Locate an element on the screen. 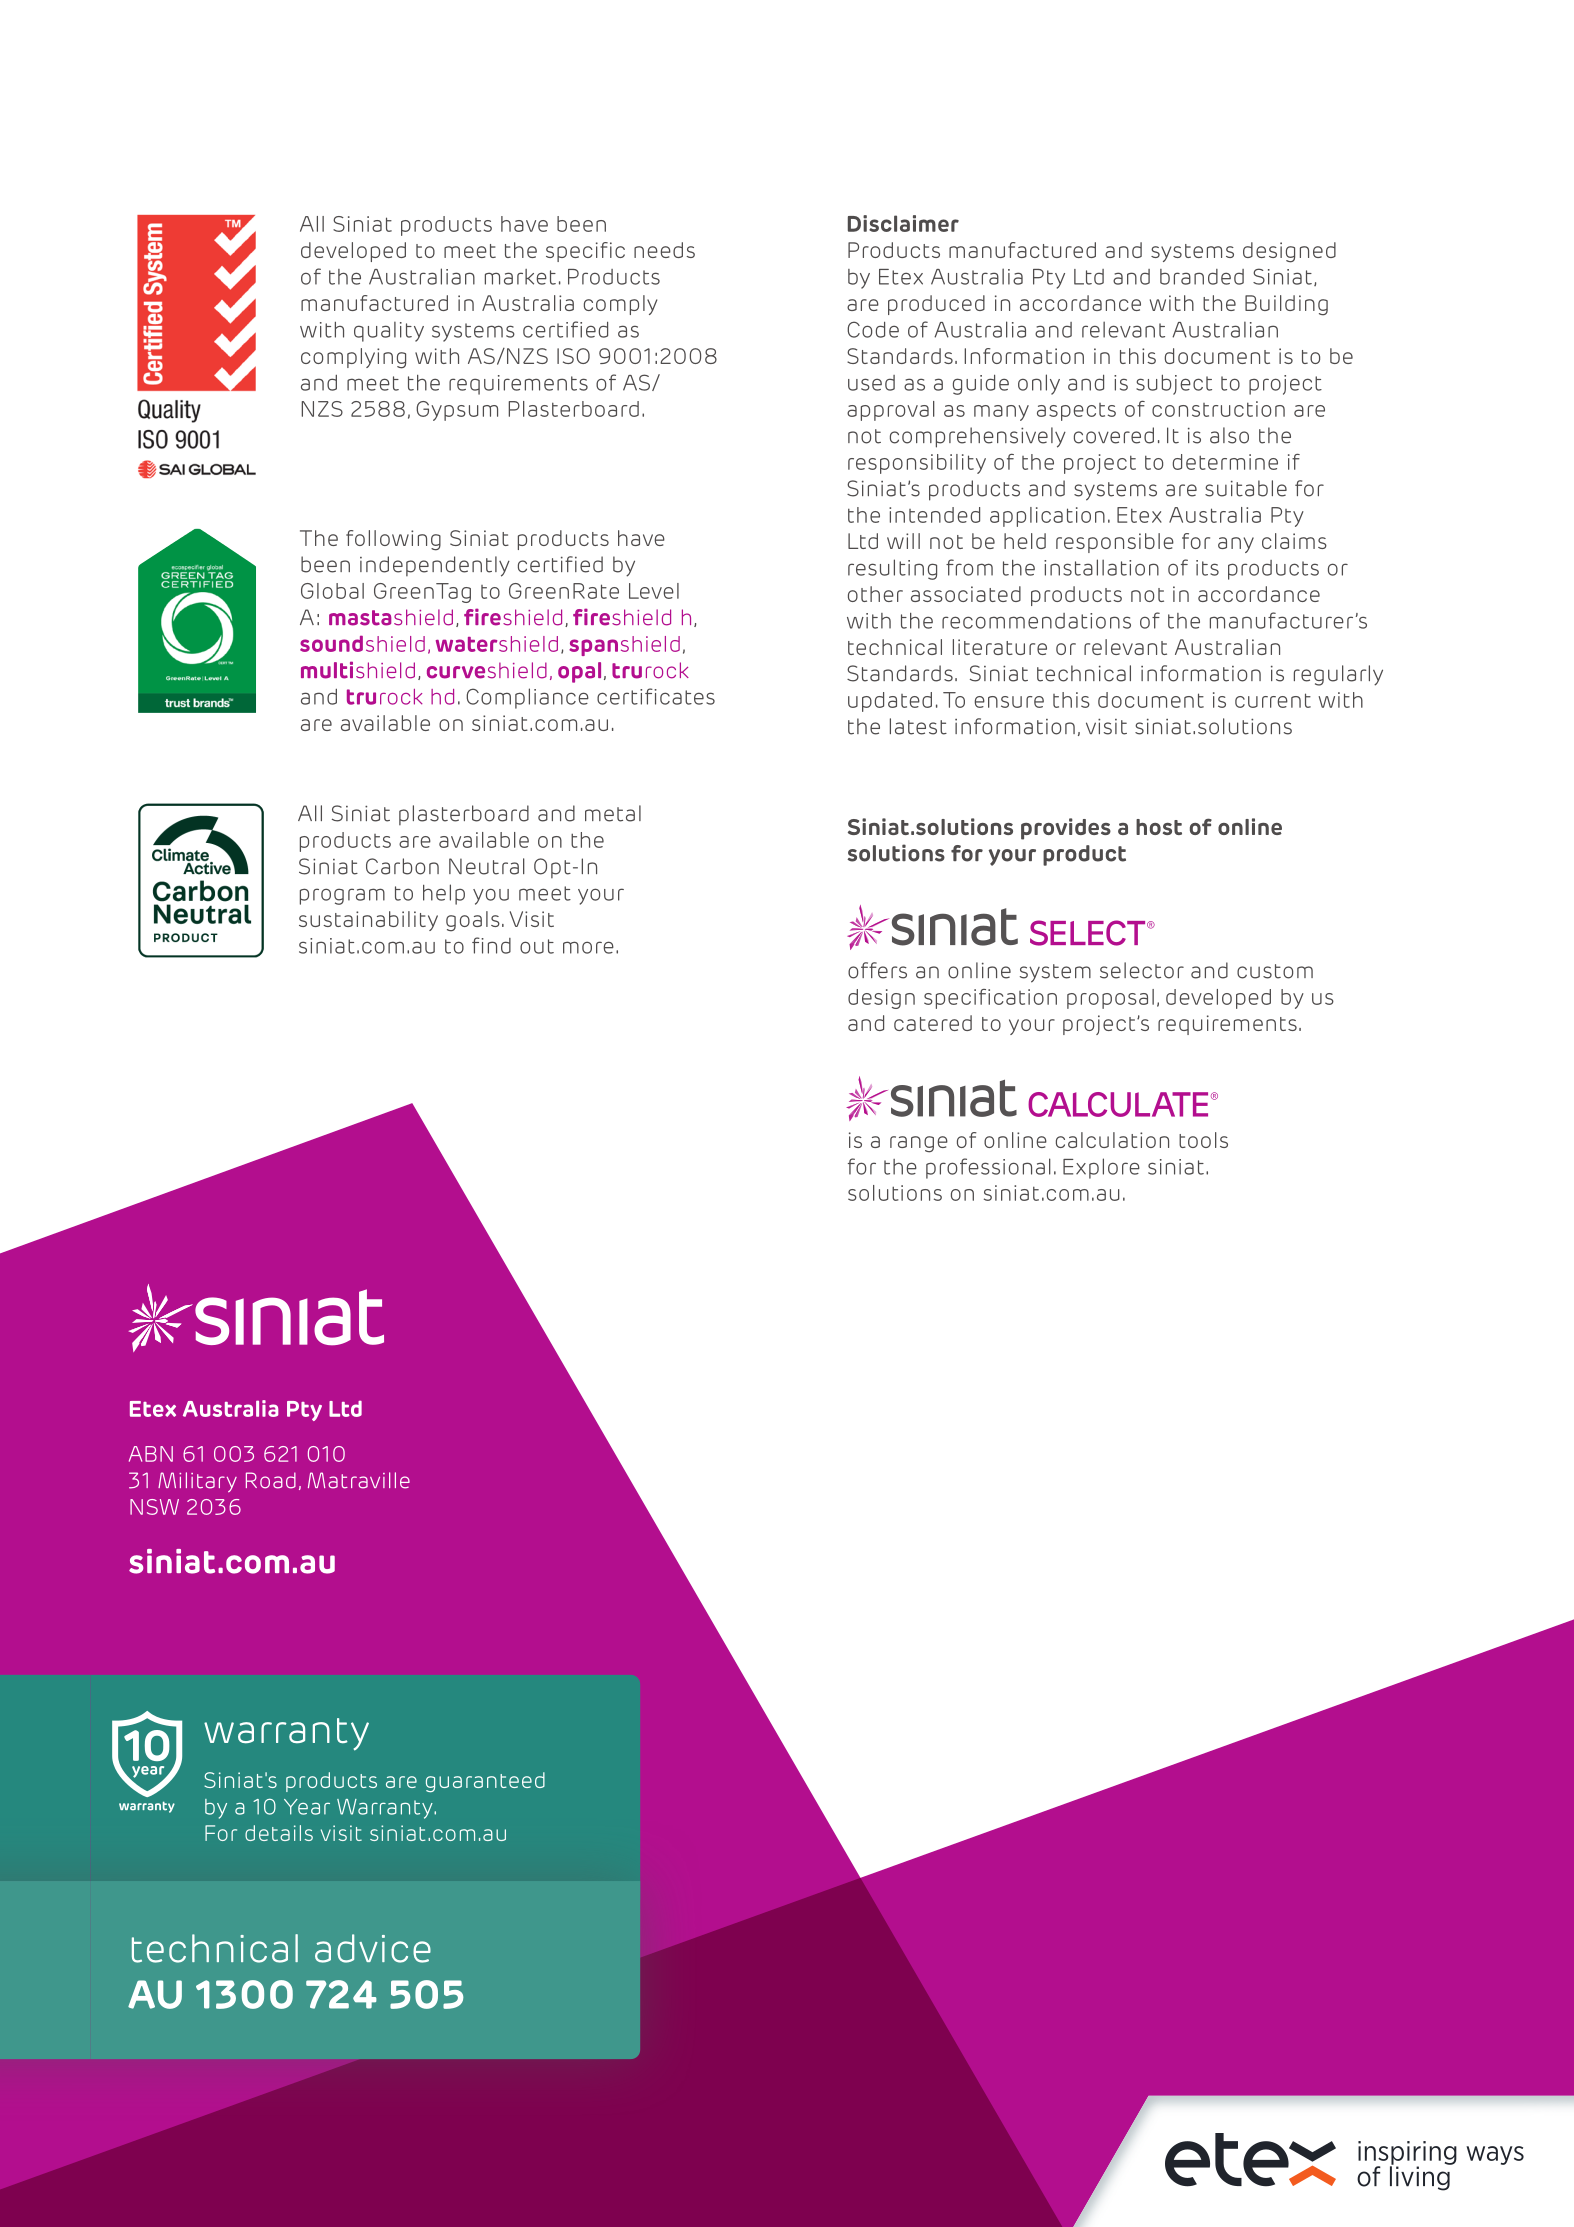 The height and width of the screenshot is (2227, 1574). branded is located at coordinates (1202, 277).
